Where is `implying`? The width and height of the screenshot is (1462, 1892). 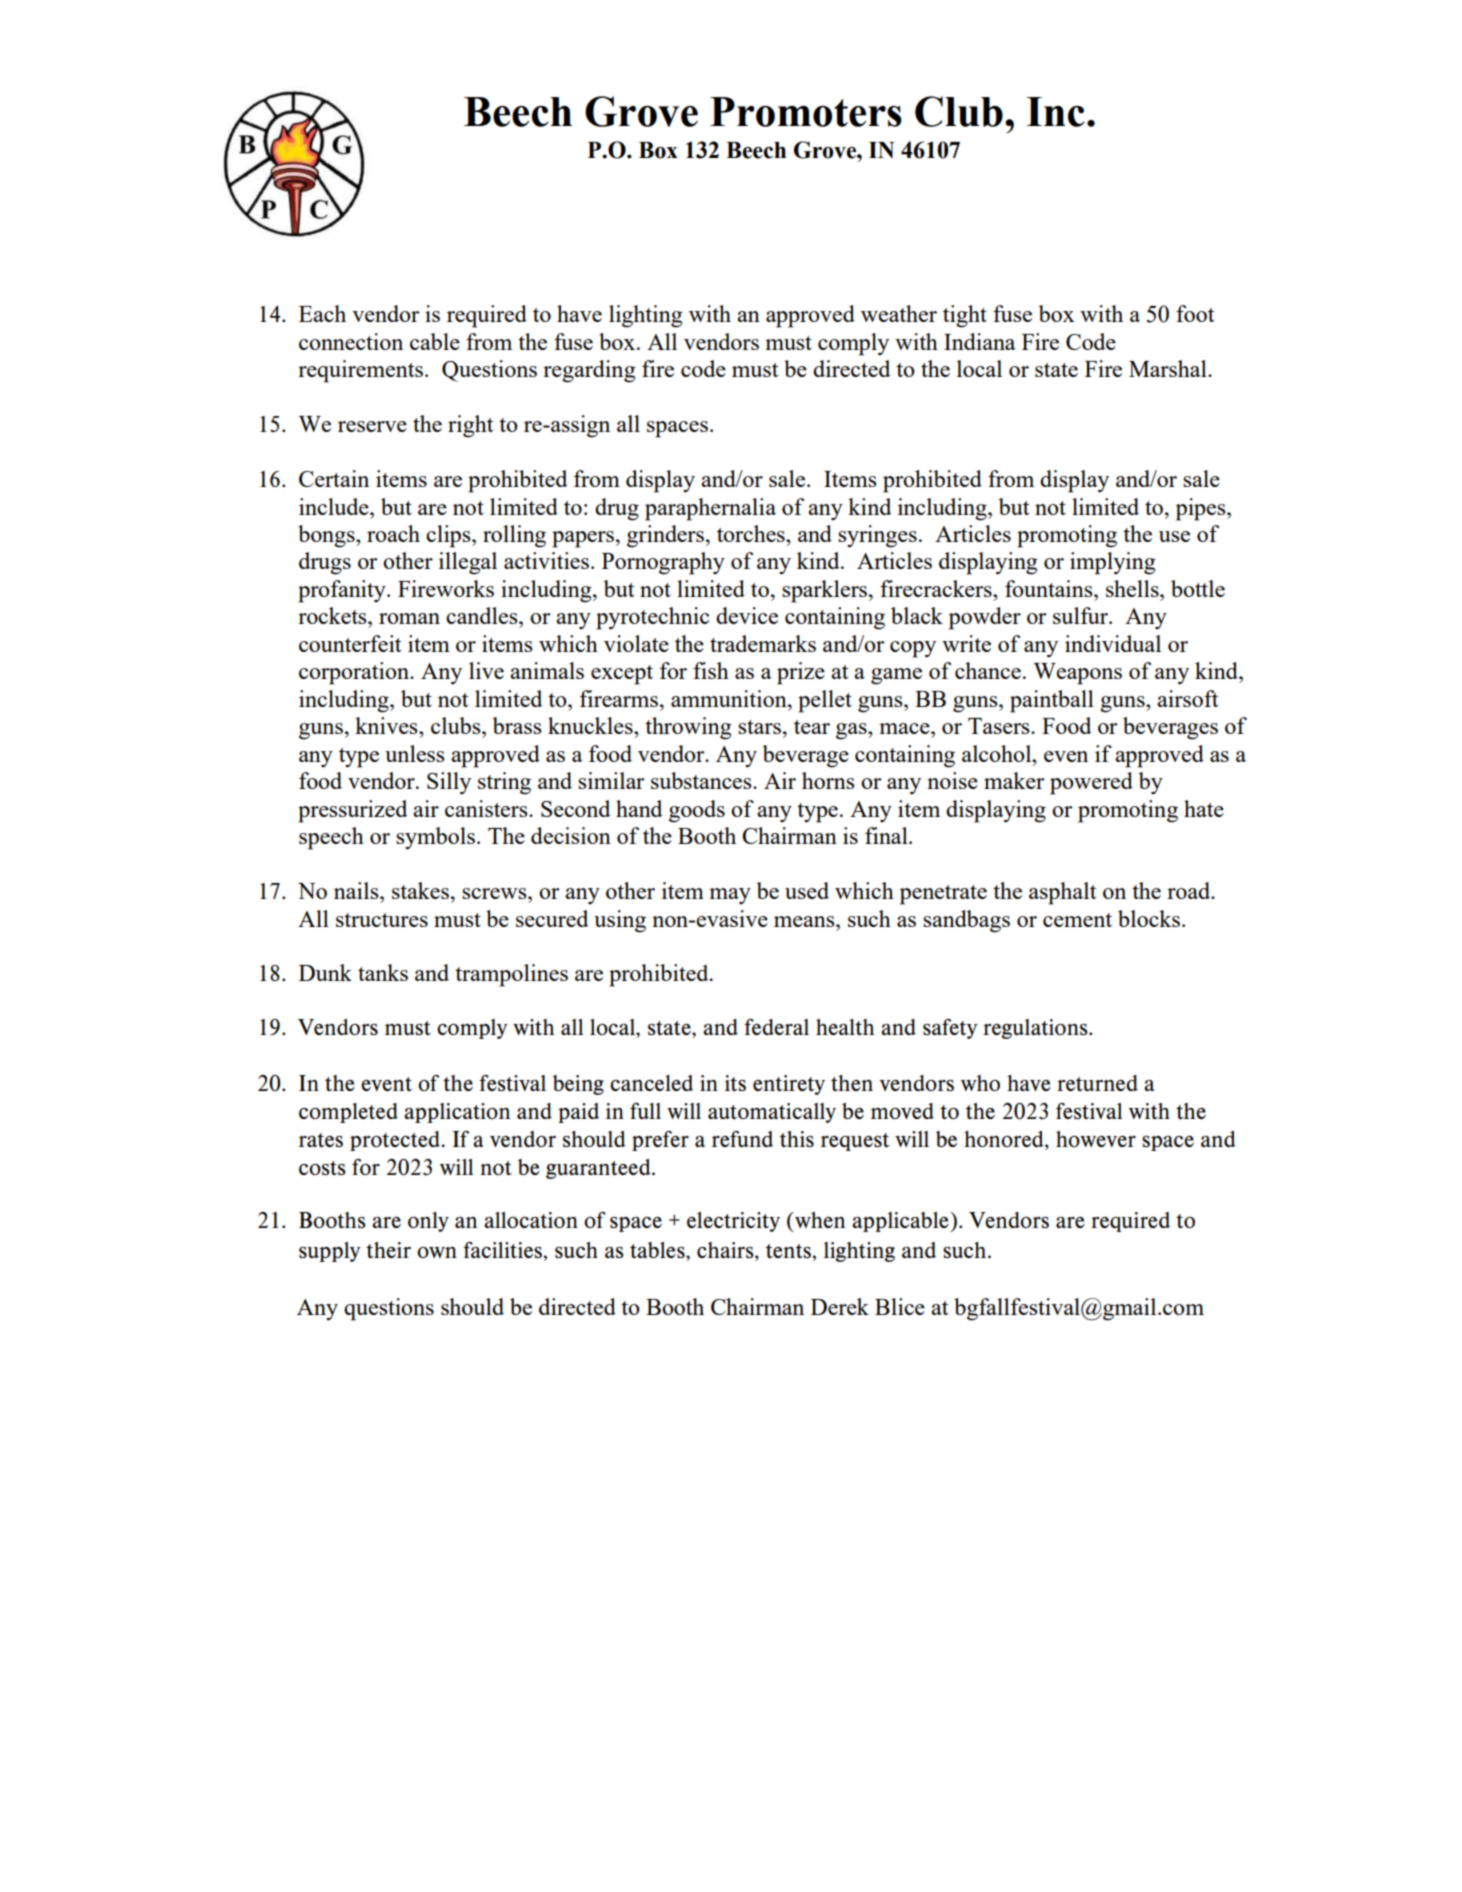 implying is located at coordinates (1113, 563).
